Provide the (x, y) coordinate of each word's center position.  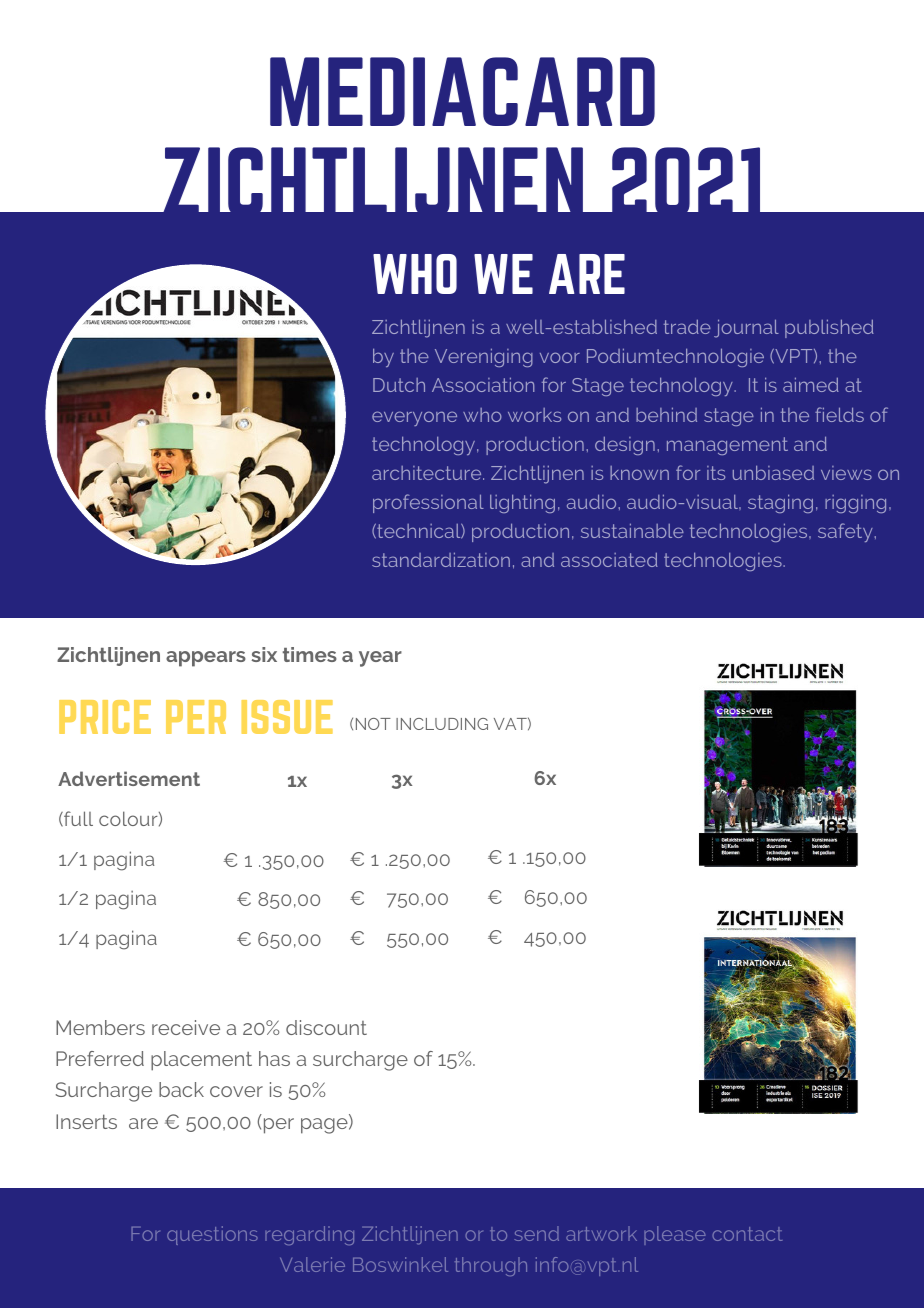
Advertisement (129, 778)
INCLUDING (442, 724)
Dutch (399, 385)
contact (747, 1234)
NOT (373, 724)
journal (746, 328)
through (491, 1266)
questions (212, 1235)
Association (483, 384)
